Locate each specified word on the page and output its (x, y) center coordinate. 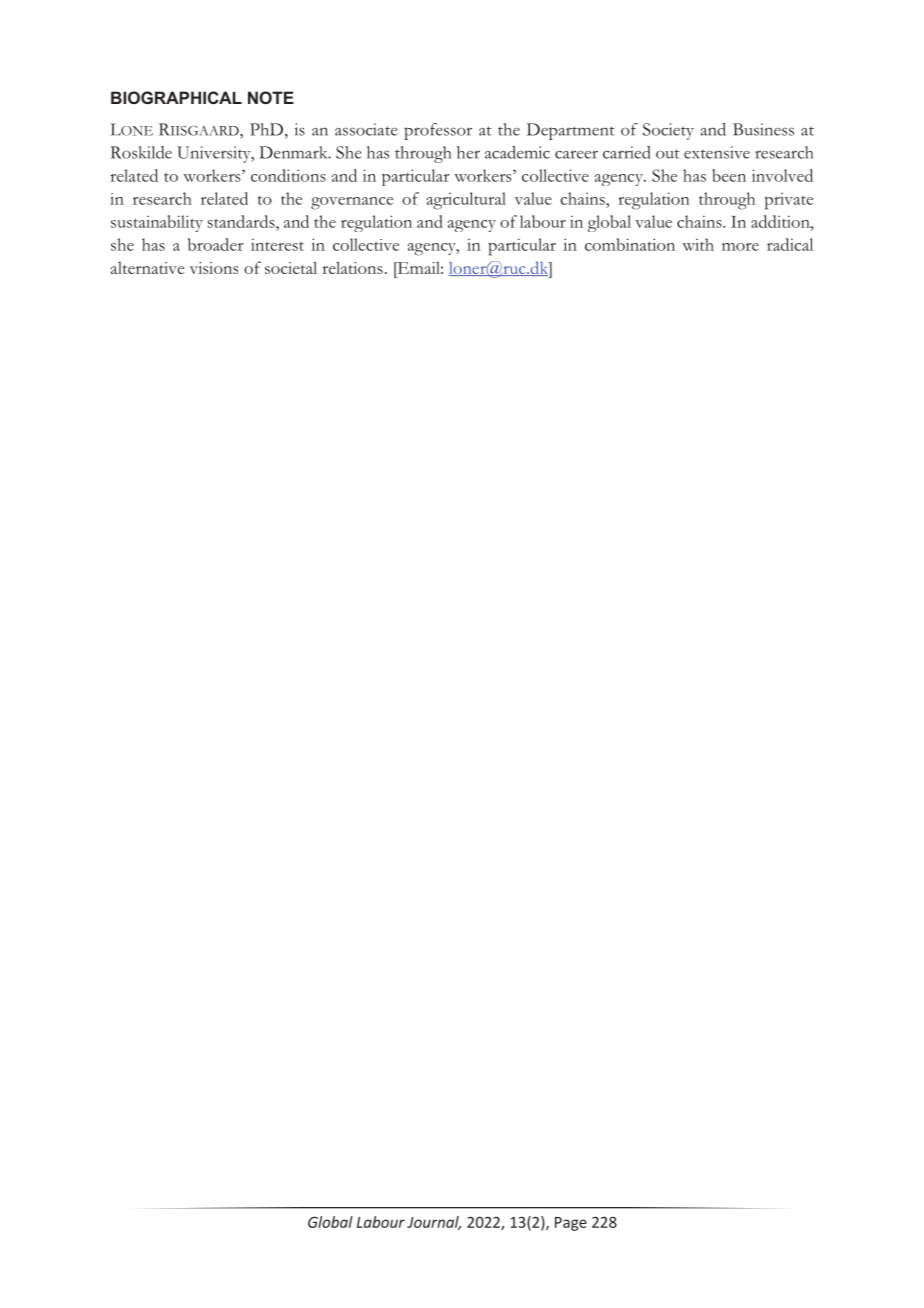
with (698, 244)
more (740, 247)
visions (214, 268)
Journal (434, 1223)
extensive (717, 152)
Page (571, 1224)
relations (352, 267)
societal (291, 267)
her (468, 152)
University (215, 154)
